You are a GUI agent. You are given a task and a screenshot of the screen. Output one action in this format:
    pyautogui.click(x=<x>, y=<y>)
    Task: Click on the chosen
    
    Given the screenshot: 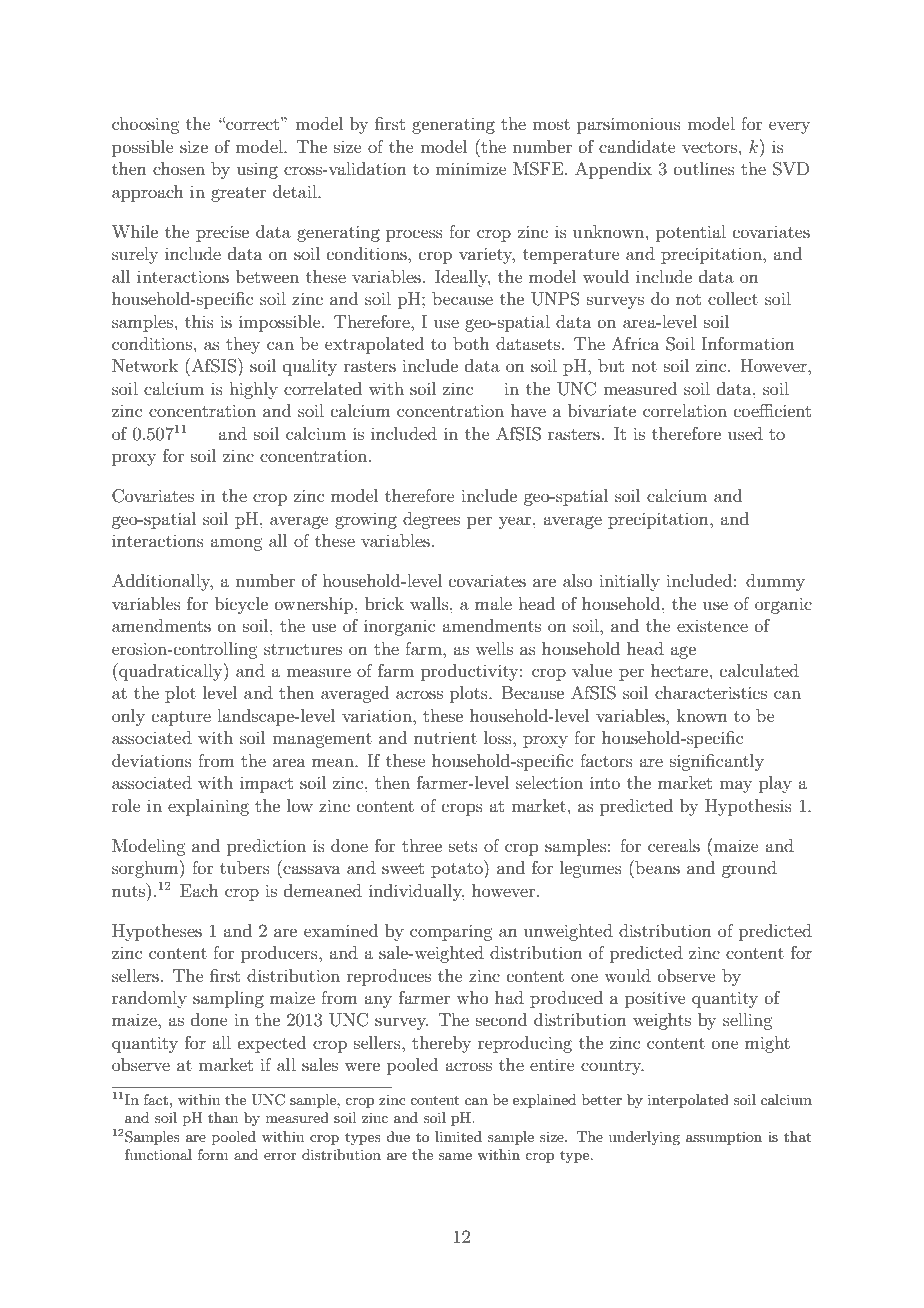 What is the action you would take?
    pyautogui.click(x=179, y=168)
